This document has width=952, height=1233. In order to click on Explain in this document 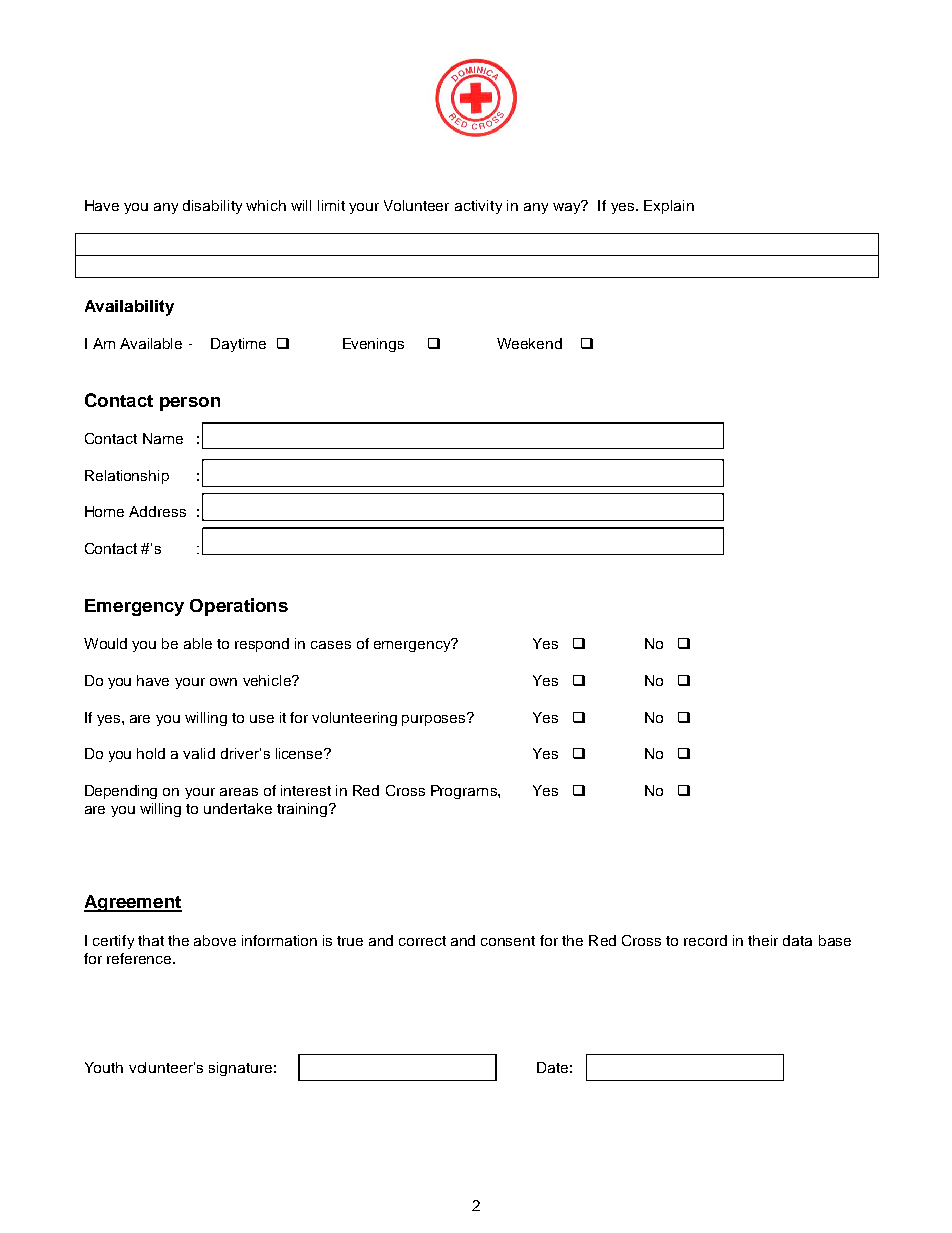, I will do `click(669, 207)`.
